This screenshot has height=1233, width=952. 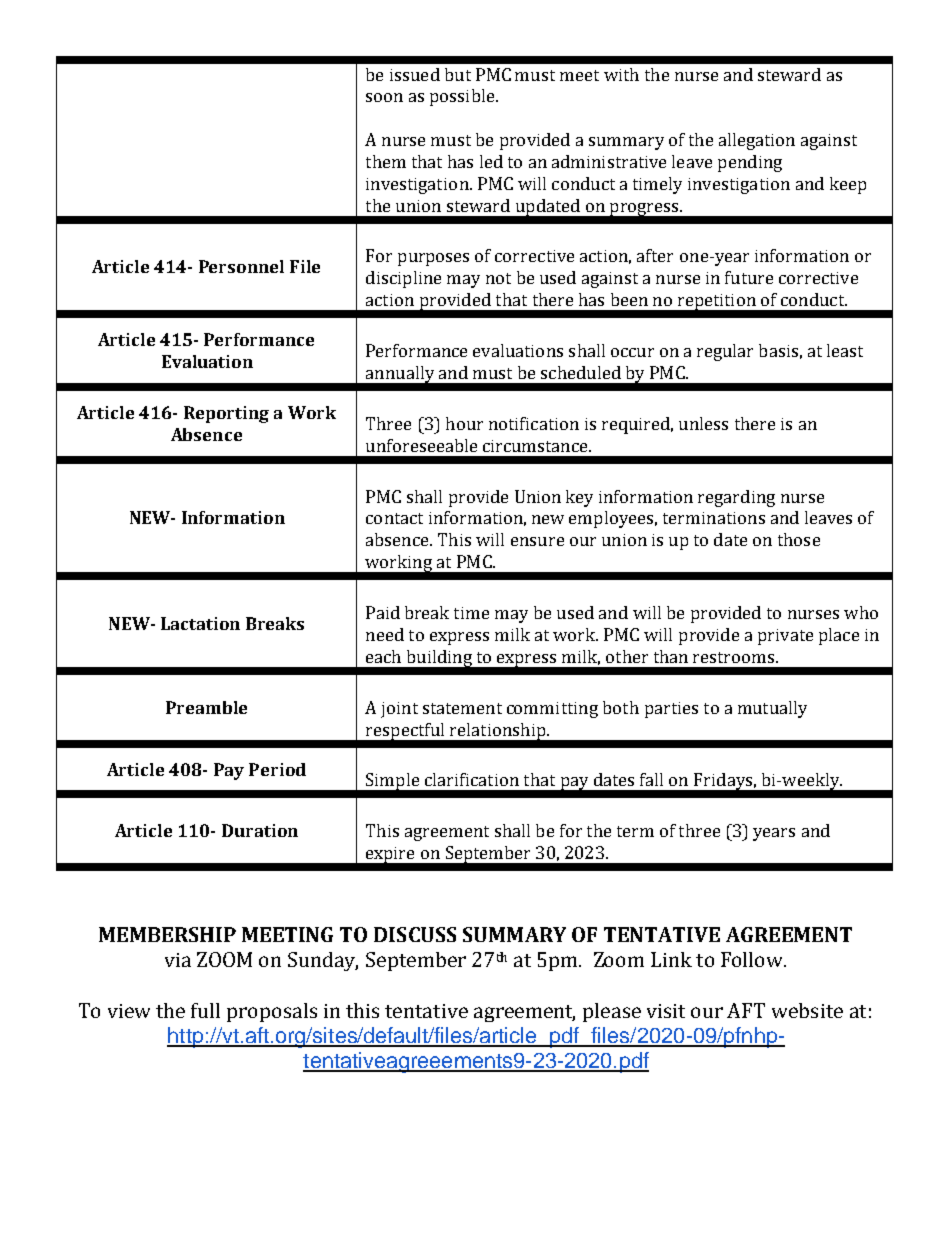 What do you see at coordinates (415, 934) in the screenshot?
I see `DISCUSS` at bounding box center [415, 934].
